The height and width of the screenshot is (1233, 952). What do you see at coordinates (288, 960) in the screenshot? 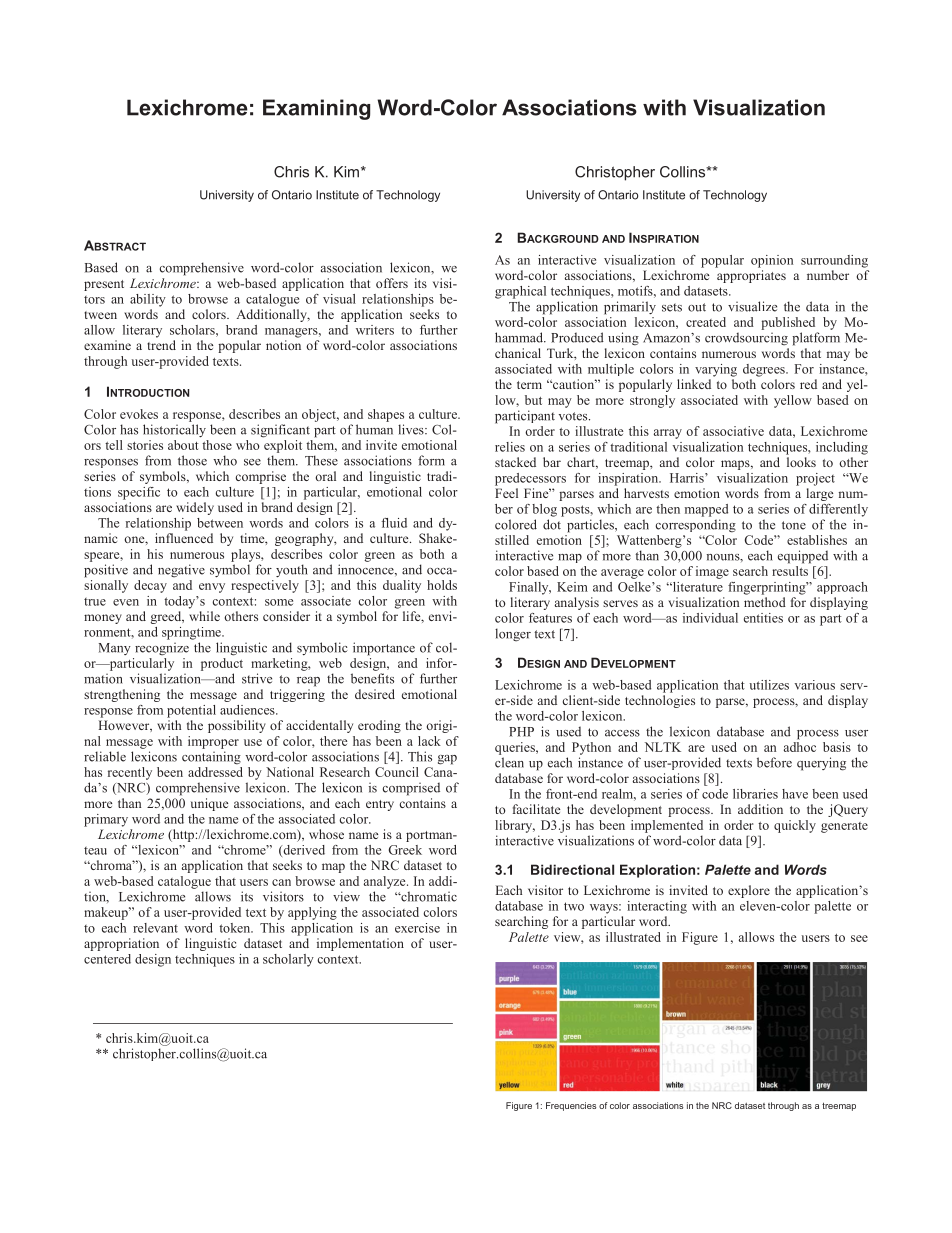
I see `scholarly` at bounding box center [288, 960].
